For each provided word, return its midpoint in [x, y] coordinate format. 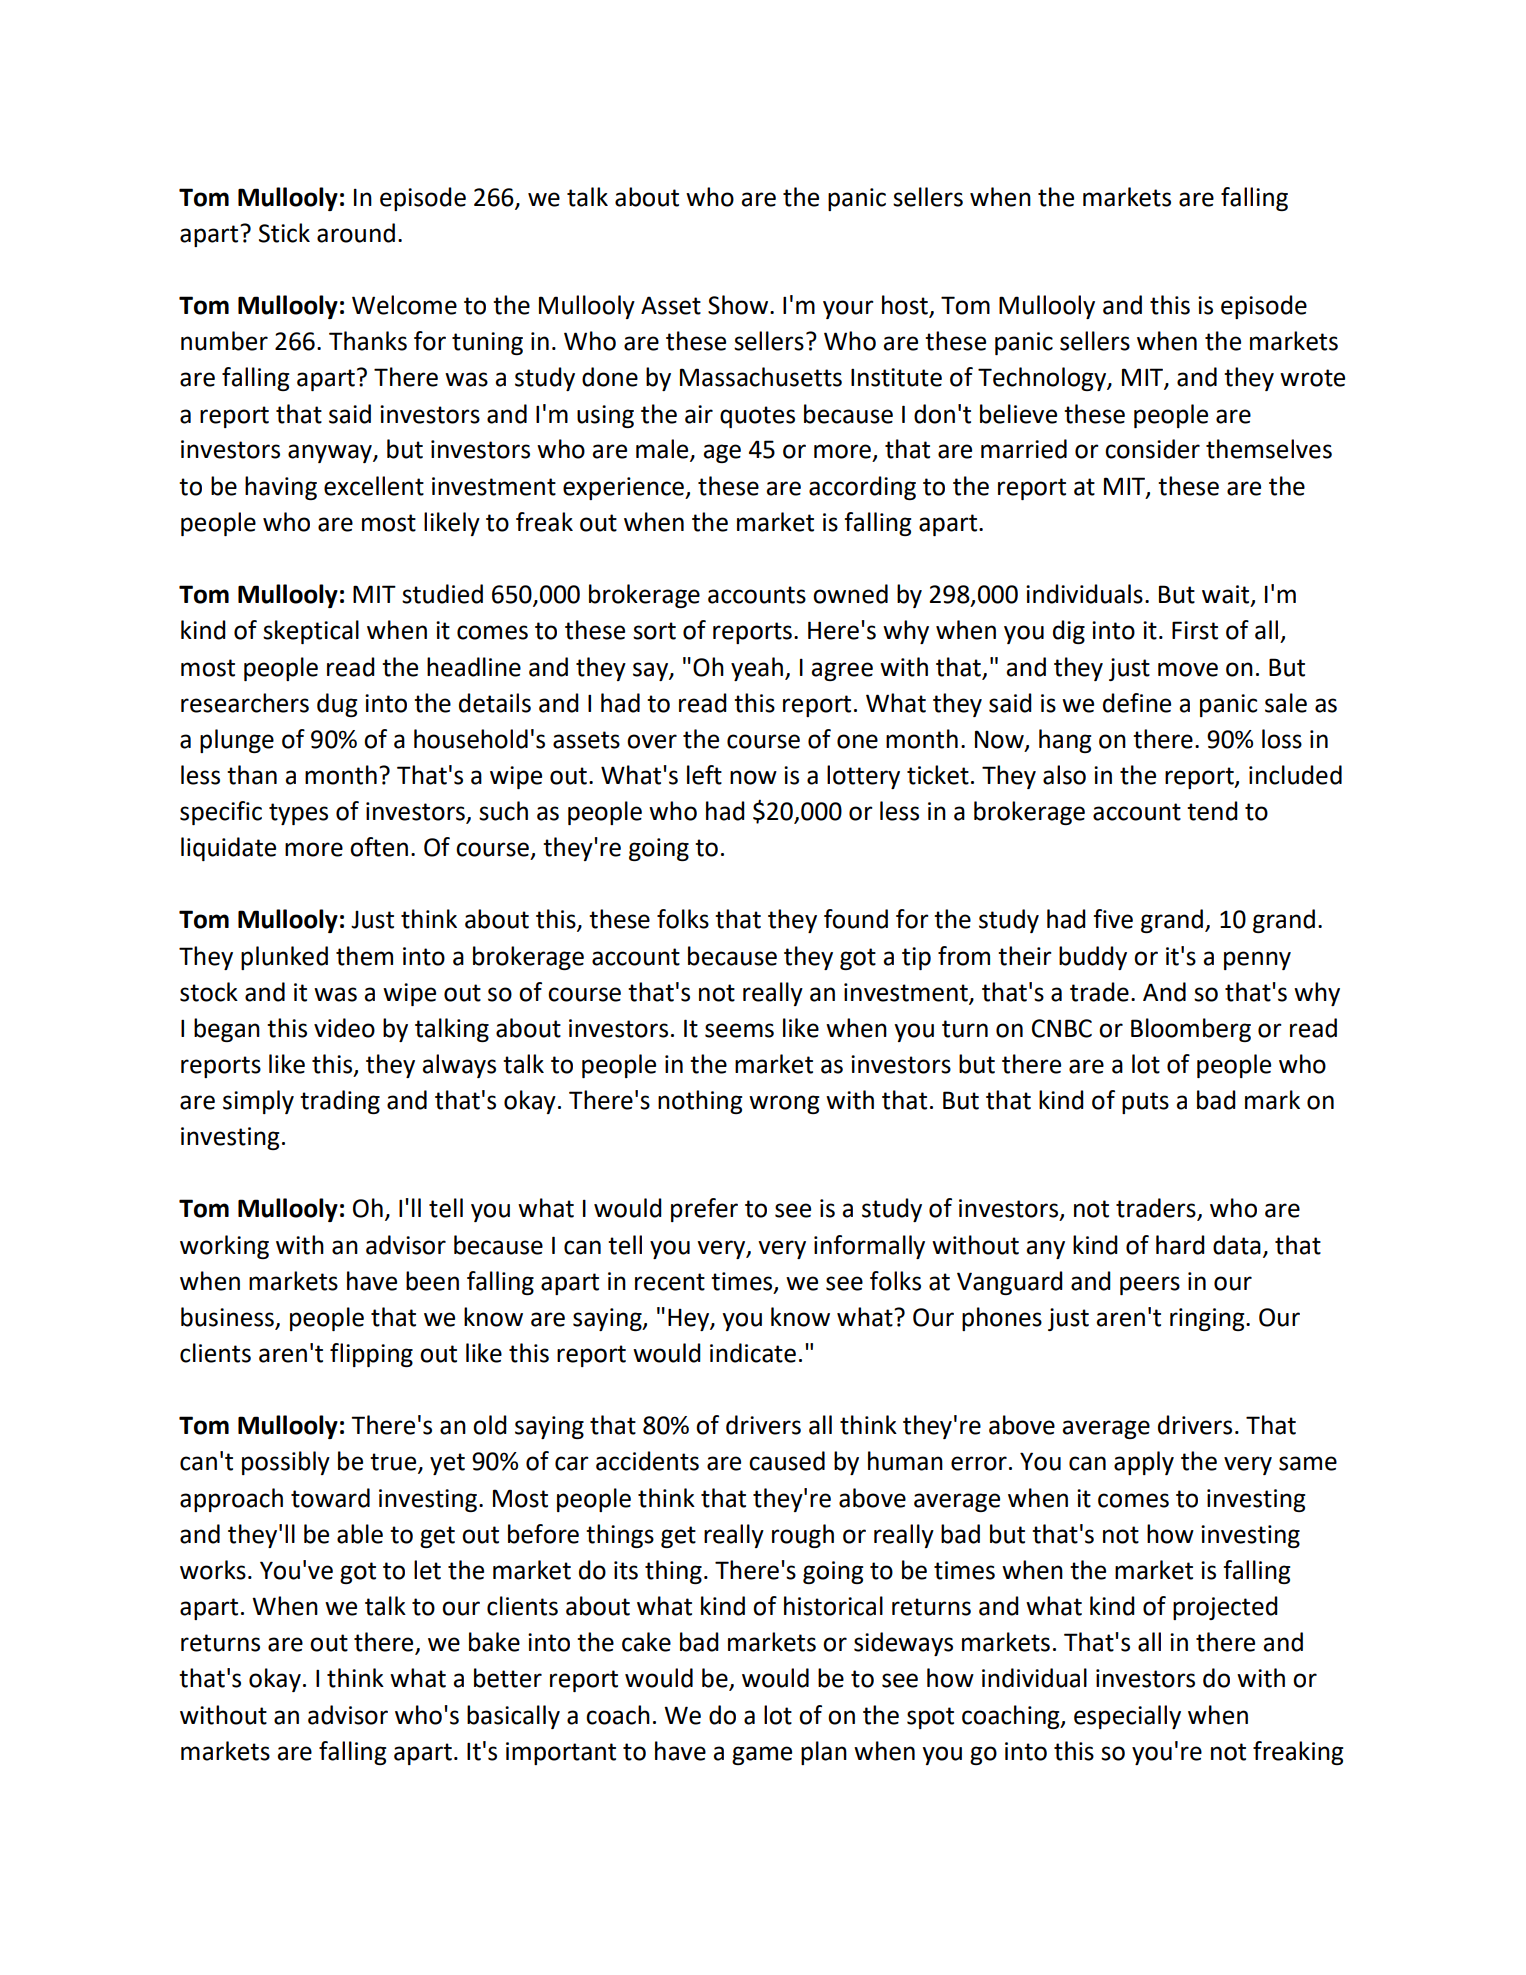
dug [337, 705]
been [432, 1281]
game [762, 1755]
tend [1212, 811]
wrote [1312, 378]
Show [738, 305]
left [704, 775]
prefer [704, 1210]
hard [1180, 1245]
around [356, 233]
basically [513, 1717]
